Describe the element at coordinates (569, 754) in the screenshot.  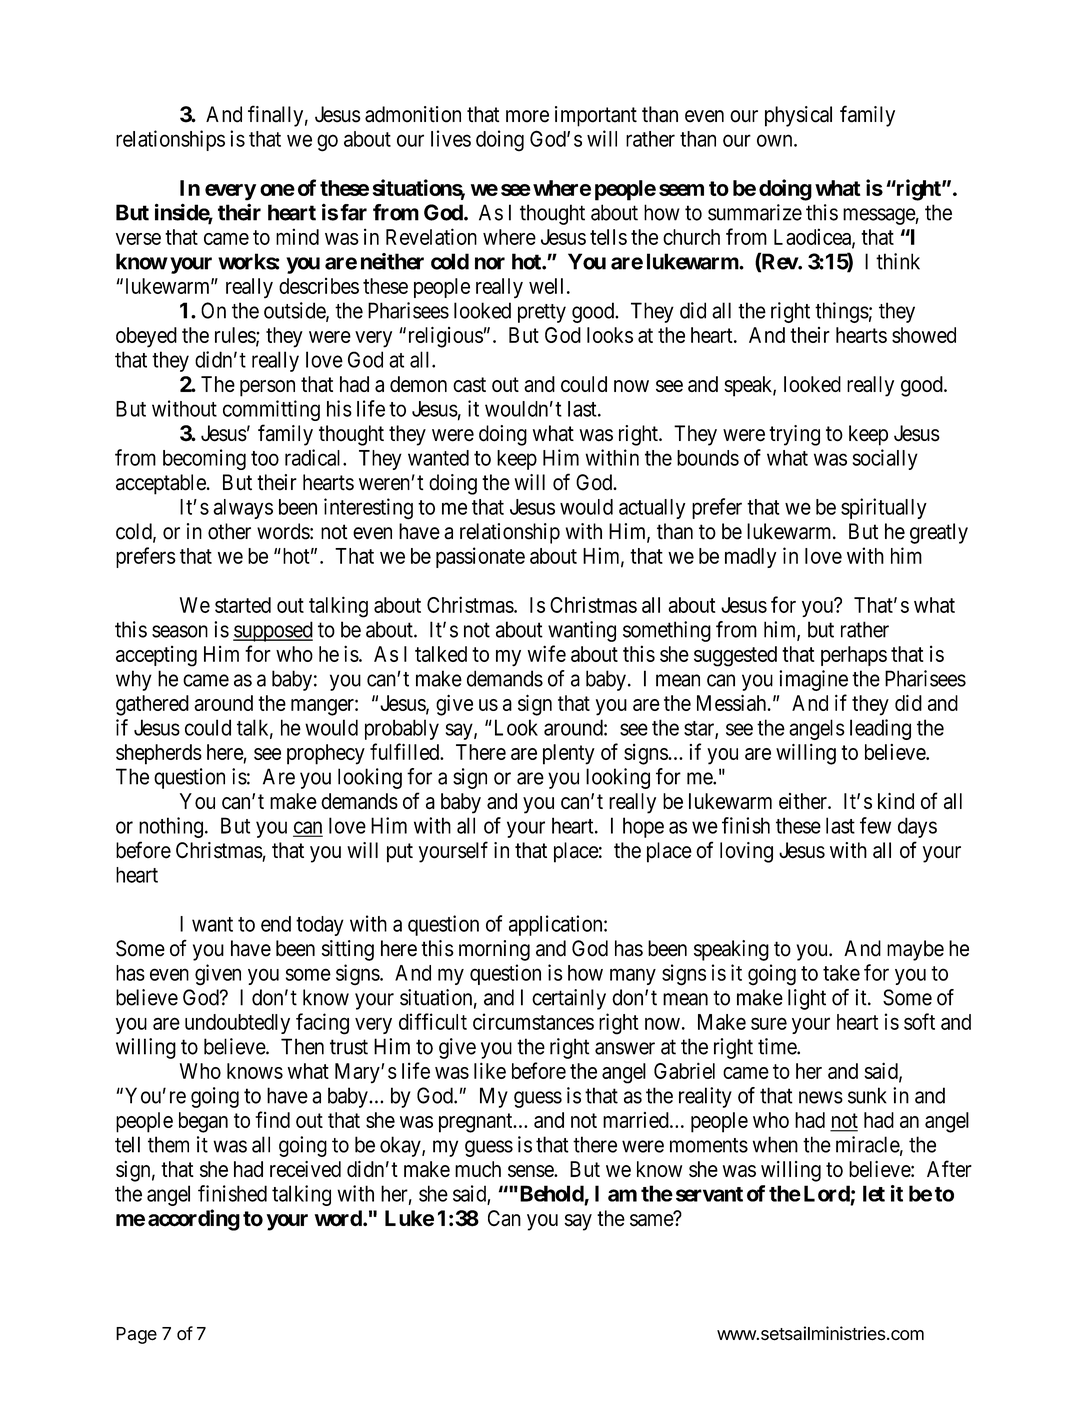
I see `plenty` at that location.
